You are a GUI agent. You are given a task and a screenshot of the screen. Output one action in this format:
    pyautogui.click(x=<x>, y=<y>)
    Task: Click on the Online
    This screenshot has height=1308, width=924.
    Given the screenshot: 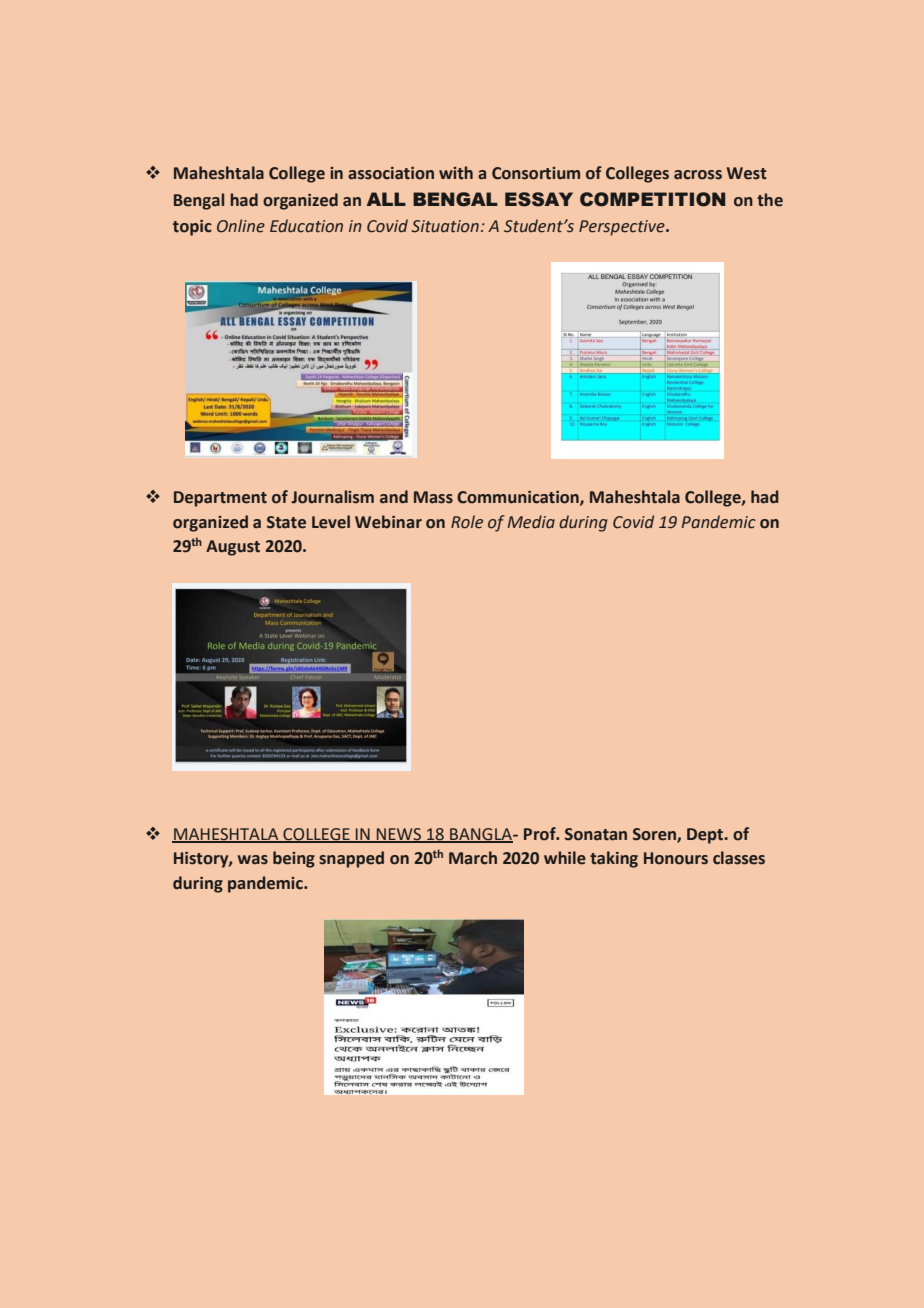 What is the action you would take?
    pyautogui.click(x=241, y=226)
